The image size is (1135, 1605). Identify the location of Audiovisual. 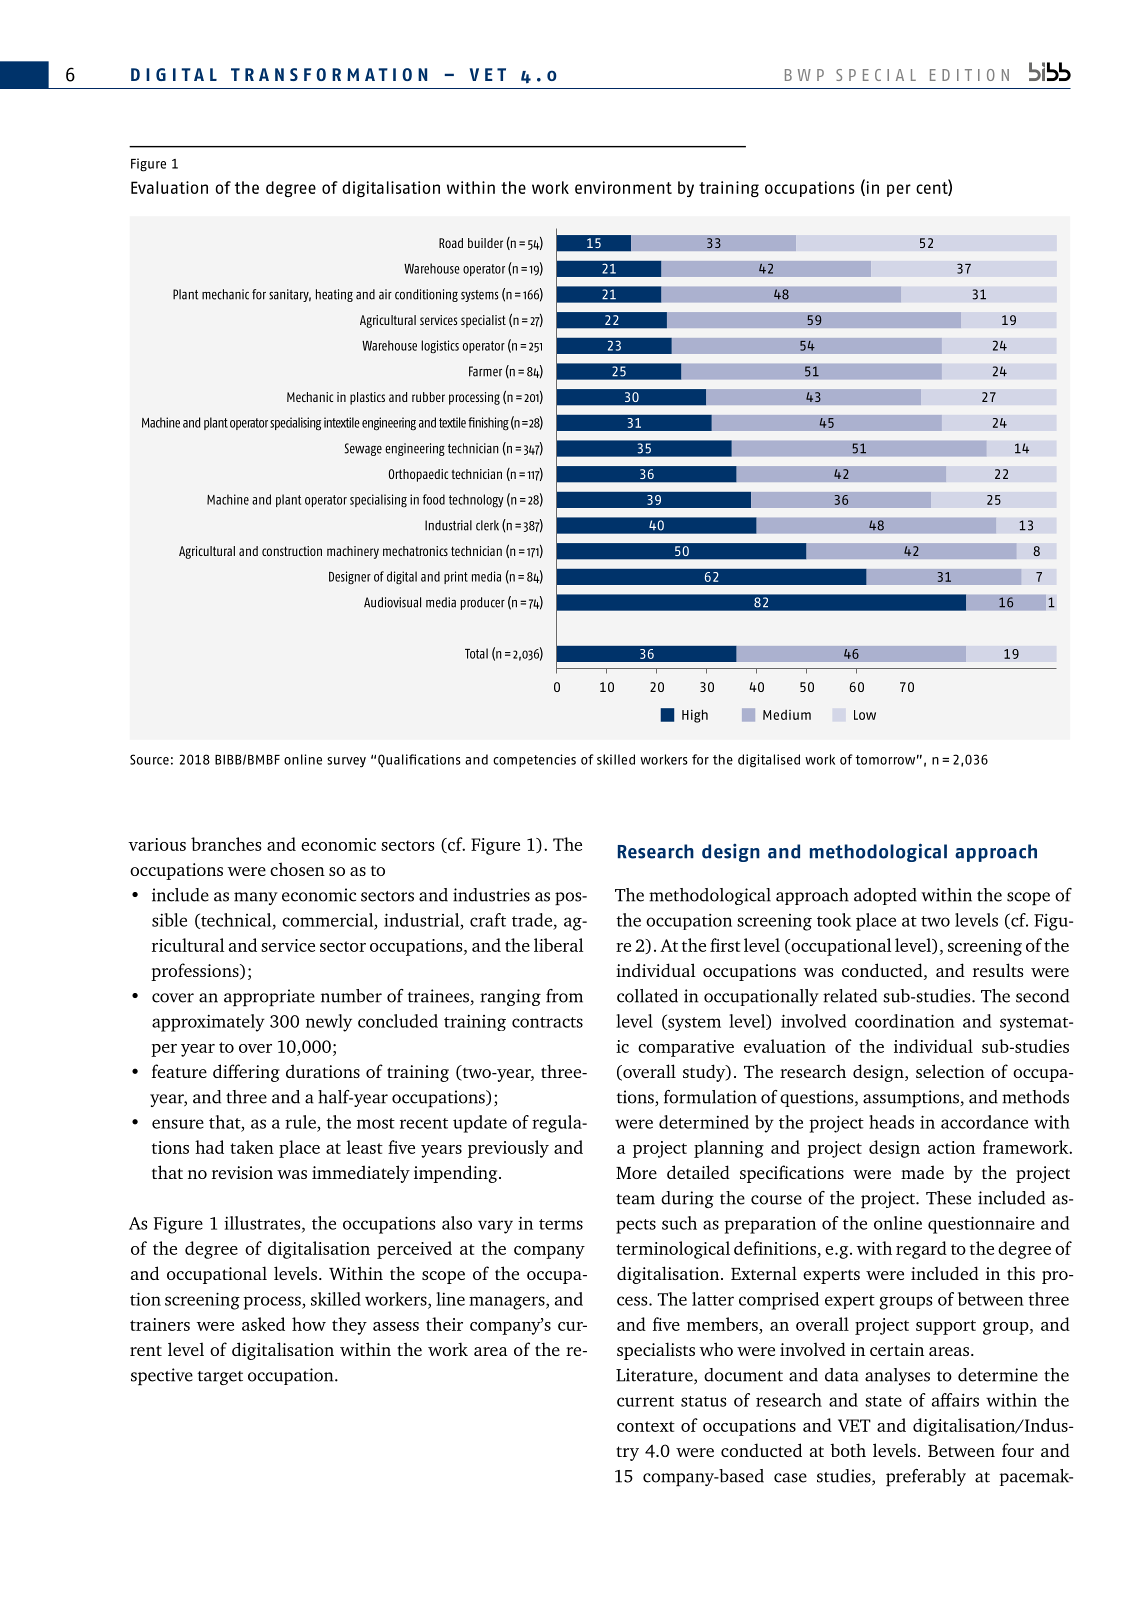
(392, 602).
